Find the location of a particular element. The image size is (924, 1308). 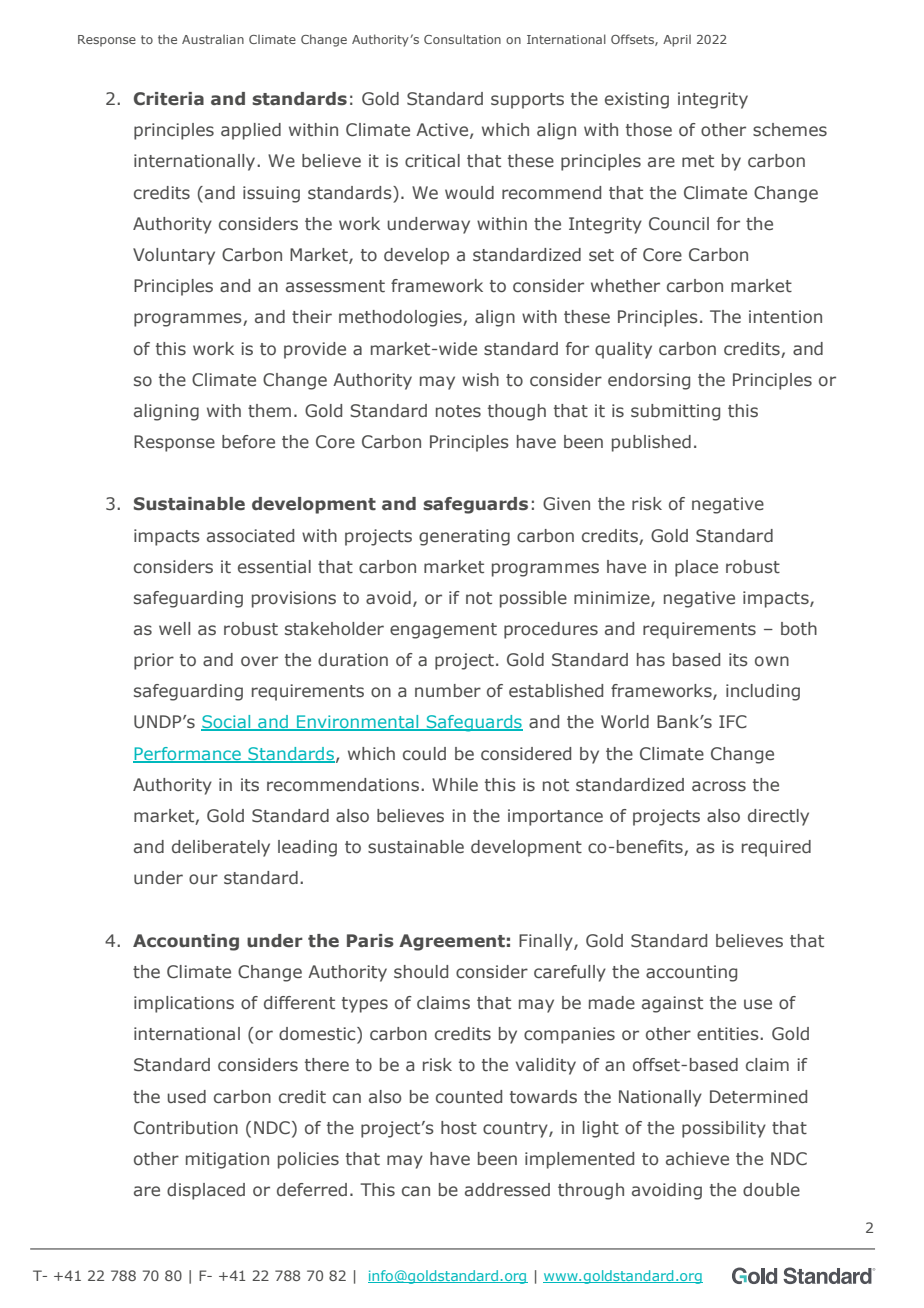

Agreement is located at coordinates (452, 942).
